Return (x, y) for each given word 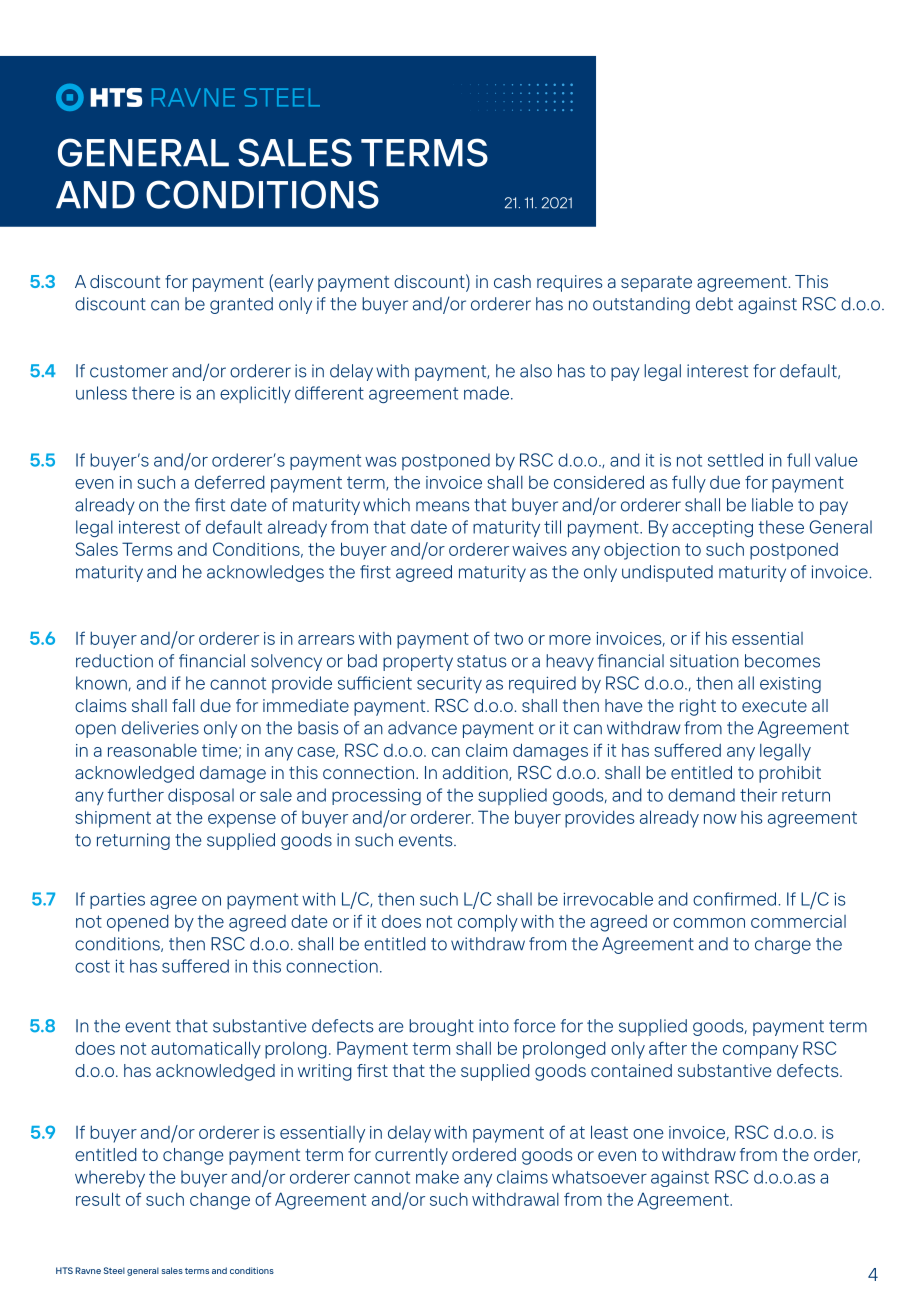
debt (714, 304)
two (508, 638)
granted (241, 305)
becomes (782, 661)
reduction (114, 661)
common (709, 923)
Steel (114, 1270)
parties (117, 900)
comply (488, 923)
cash (512, 281)
